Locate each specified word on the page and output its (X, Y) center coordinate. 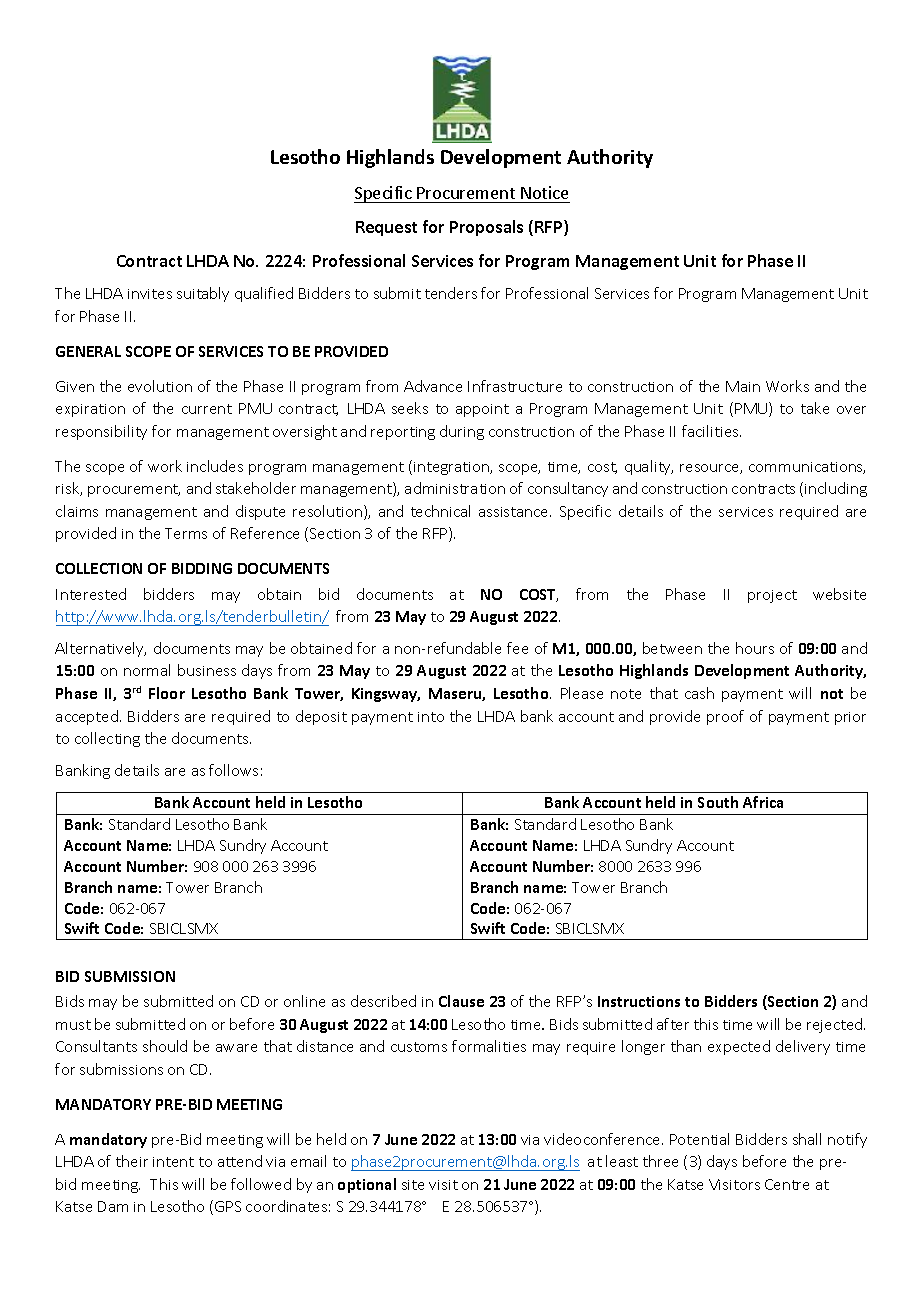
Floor (167, 693)
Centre (787, 1184)
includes (215, 466)
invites (150, 294)
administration (455, 488)
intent (173, 1162)
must (73, 1025)
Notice (544, 192)
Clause (461, 1001)
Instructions (639, 1001)
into (431, 717)
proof (725, 717)
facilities (711, 431)
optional (367, 1185)
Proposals (486, 228)
